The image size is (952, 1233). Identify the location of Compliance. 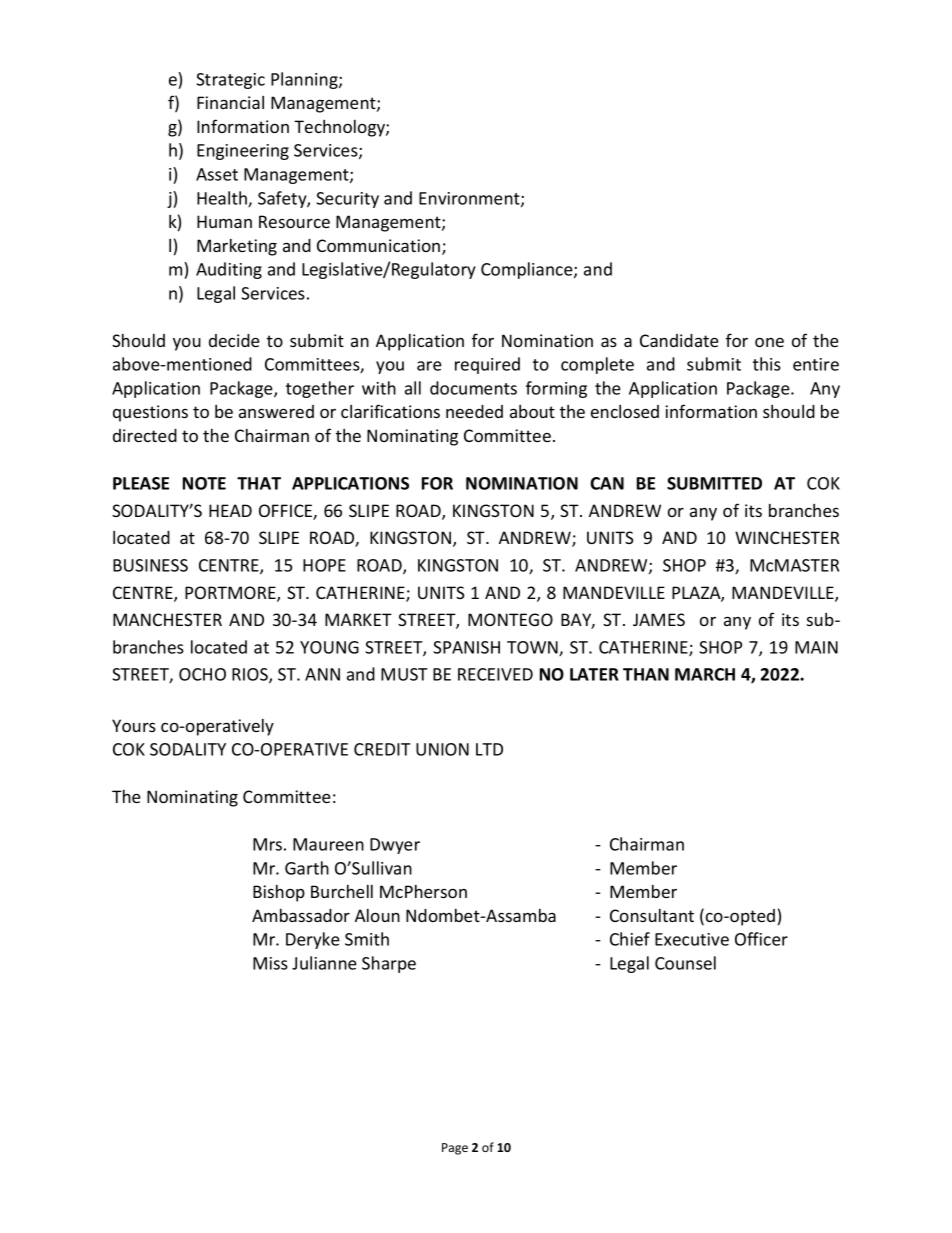
(528, 270).
